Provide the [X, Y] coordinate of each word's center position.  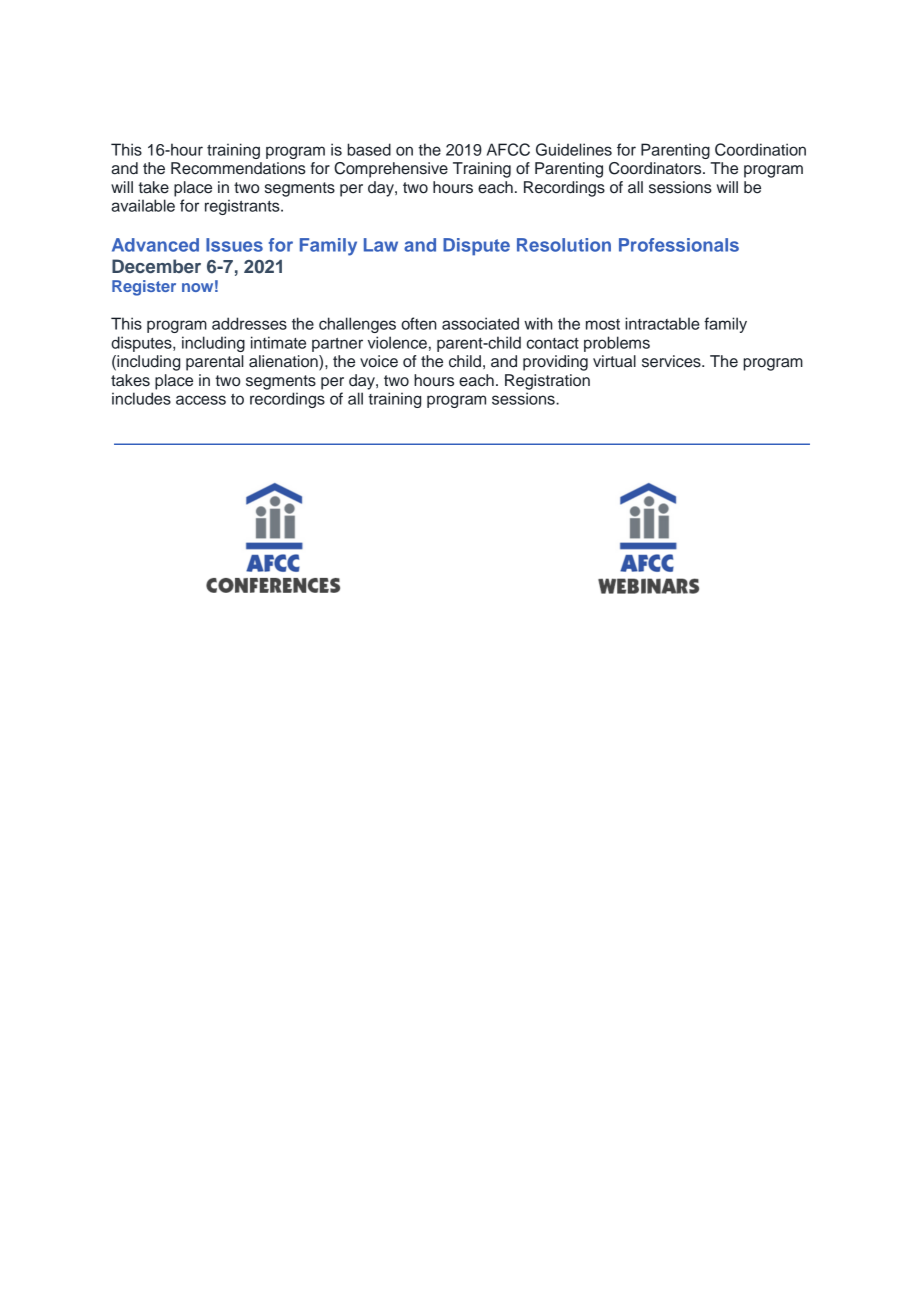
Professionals [679, 245]
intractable [662, 323]
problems [617, 344]
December [156, 266]
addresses [249, 323]
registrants [243, 207]
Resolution [564, 245]
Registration [547, 382]
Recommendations [238, 168]
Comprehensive [391, 170]
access [201, 400]
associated [480, 323]
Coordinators [656, 168]
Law [381, 245]
